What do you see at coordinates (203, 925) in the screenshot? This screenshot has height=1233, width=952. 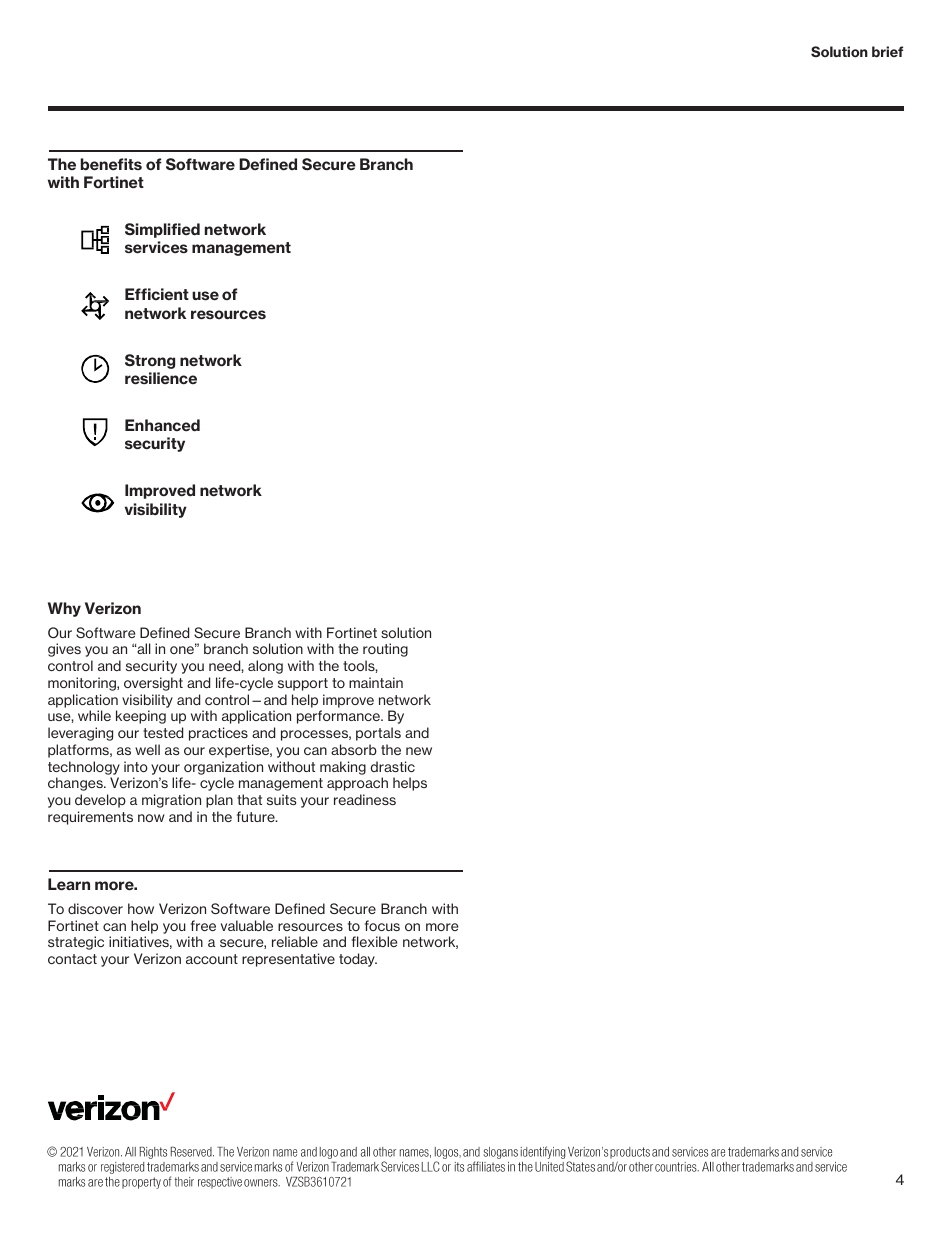 I see `free` at bounding box center [203, 925].
